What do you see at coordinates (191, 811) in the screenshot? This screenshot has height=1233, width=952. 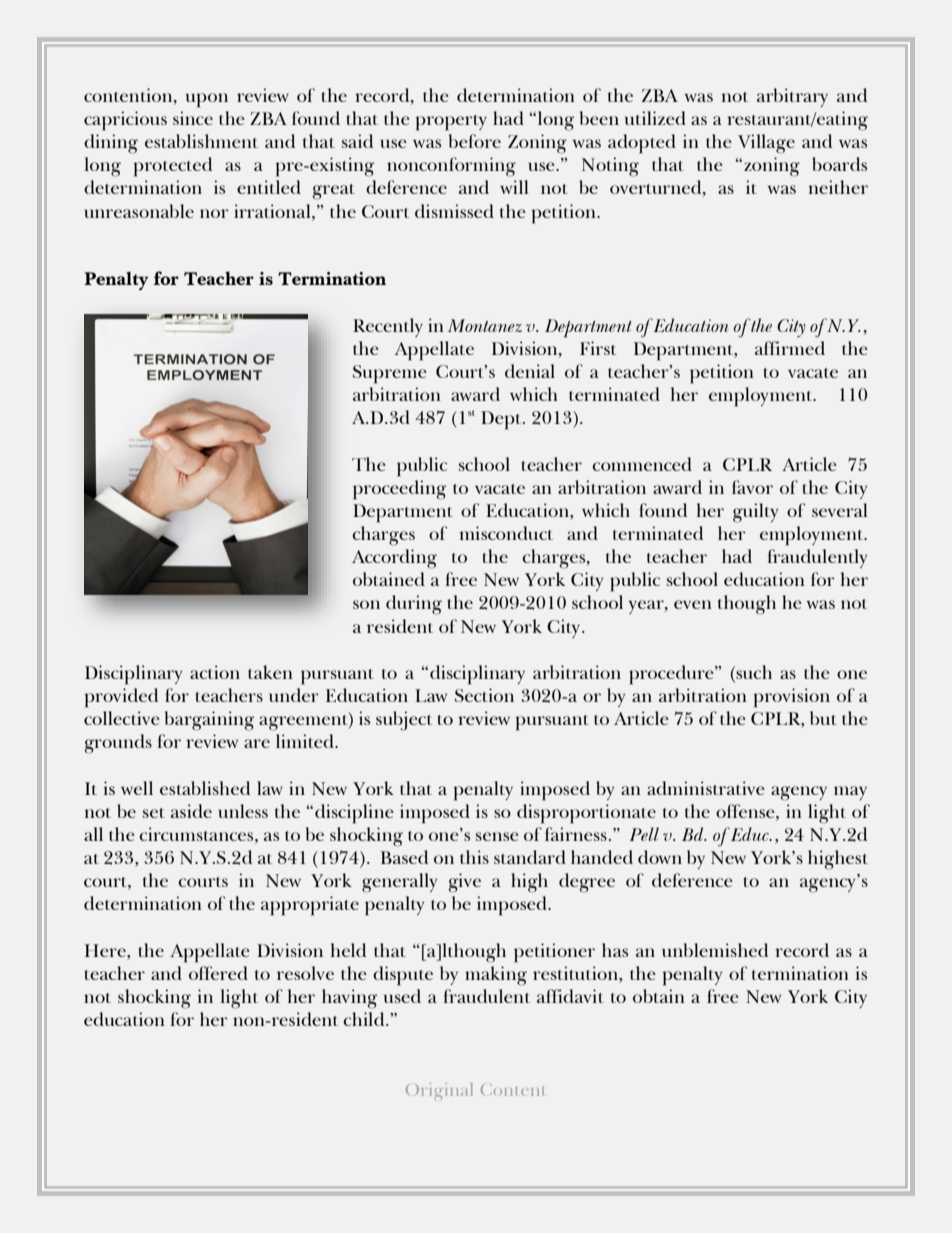 I see `aside` at bounding box center [191, 811].
